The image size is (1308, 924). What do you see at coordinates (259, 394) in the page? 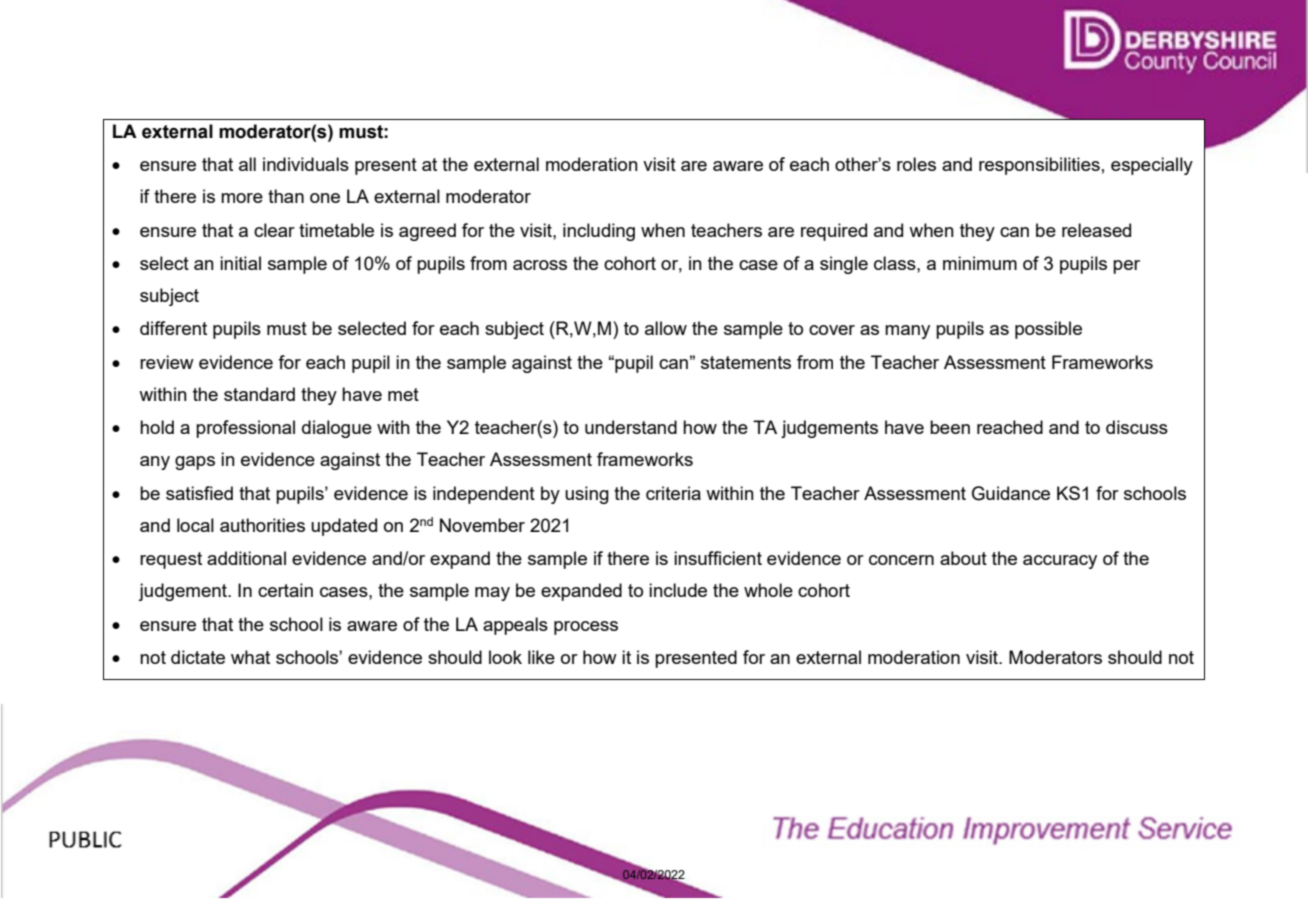
I see `standard` at bounding box center [259, 394].
